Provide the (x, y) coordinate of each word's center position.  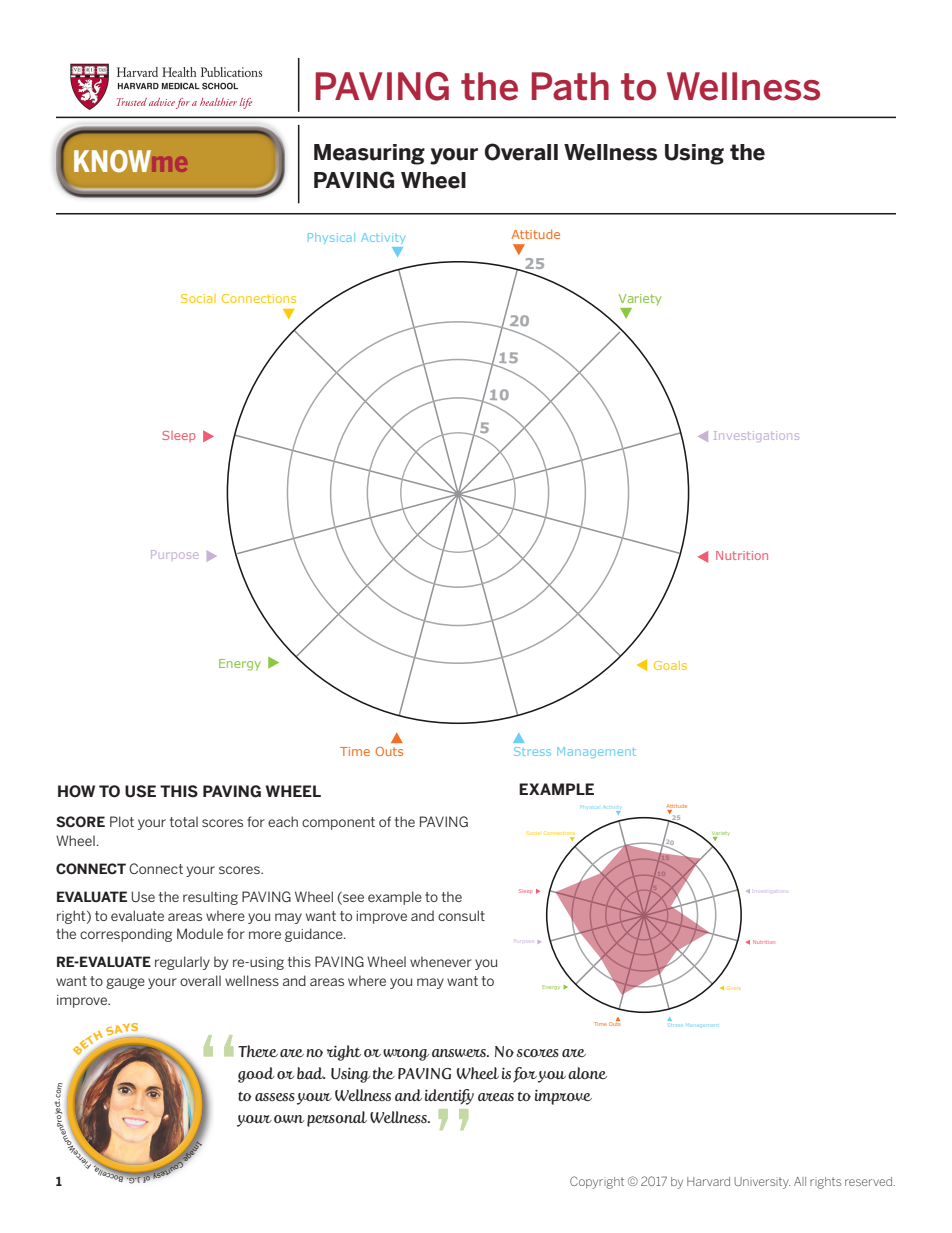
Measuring (369, 154)
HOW (76, 791)
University (762, 1183)
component (338, 823)
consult (461, 915)
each (283, 821)
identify (449, 1097)
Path (570, 86)
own (289, 1119)
